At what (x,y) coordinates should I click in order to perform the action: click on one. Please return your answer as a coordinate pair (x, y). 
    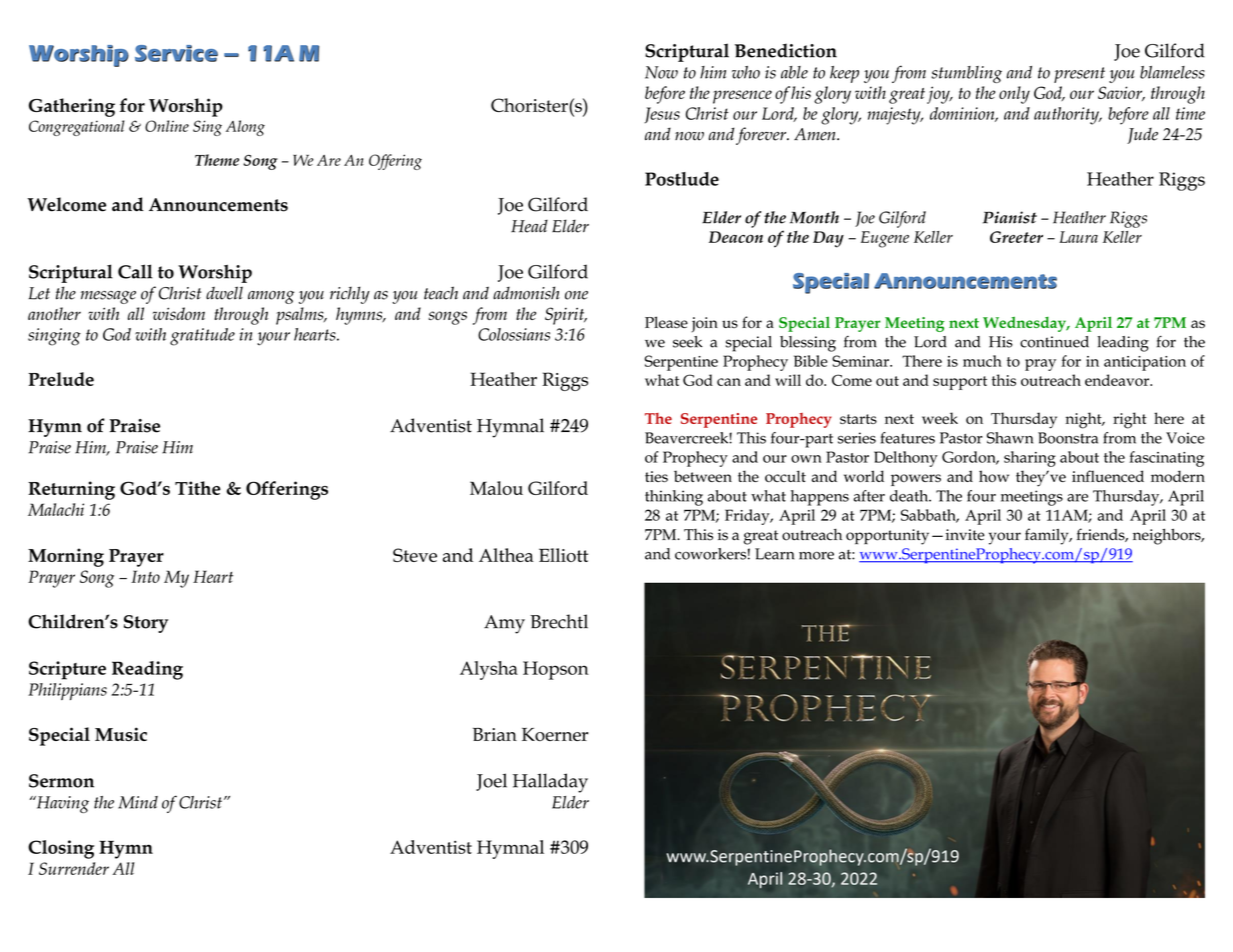
    Looking at the image, I should click on (576, 295).
